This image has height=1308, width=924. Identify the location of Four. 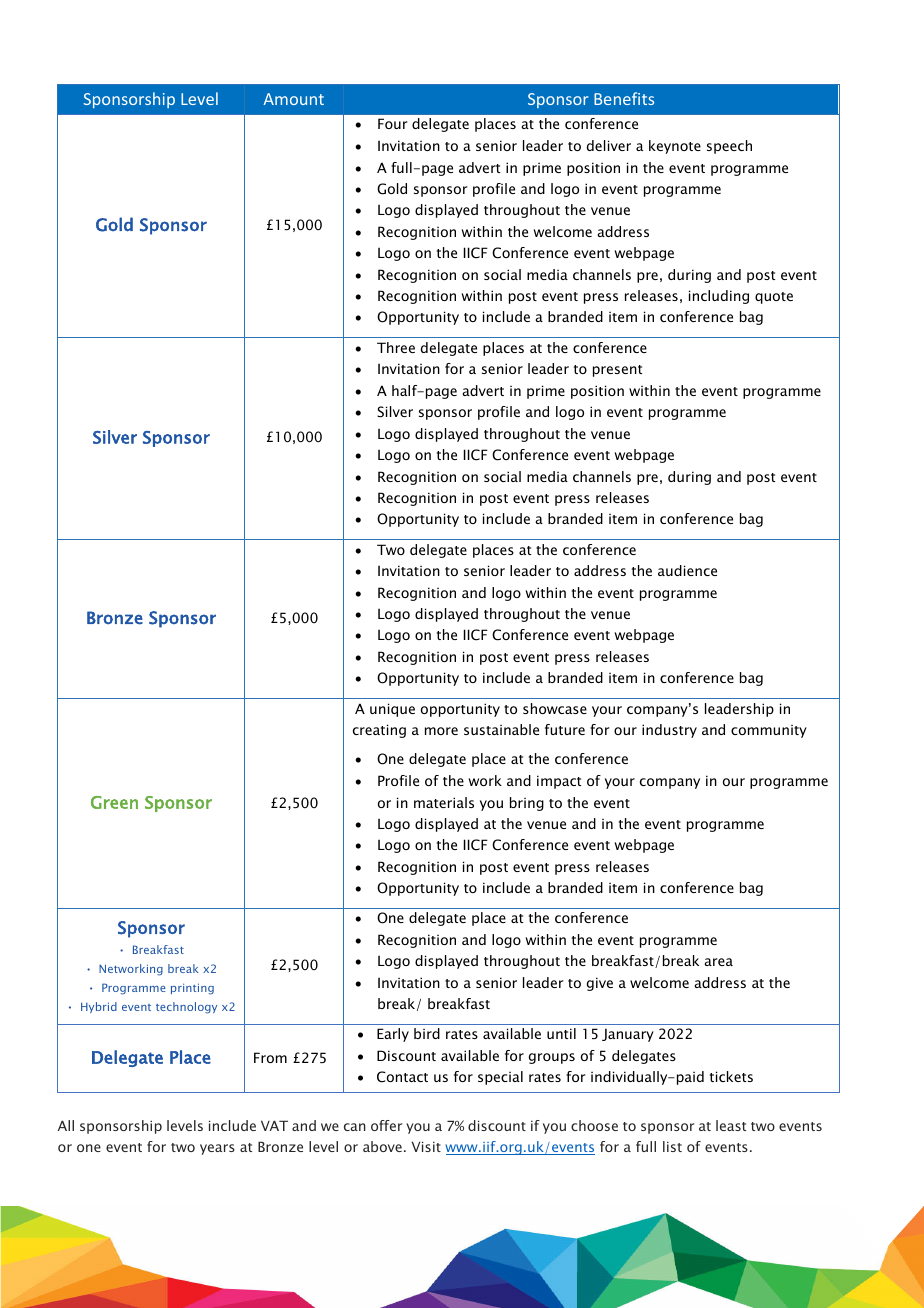
(392, 123).
